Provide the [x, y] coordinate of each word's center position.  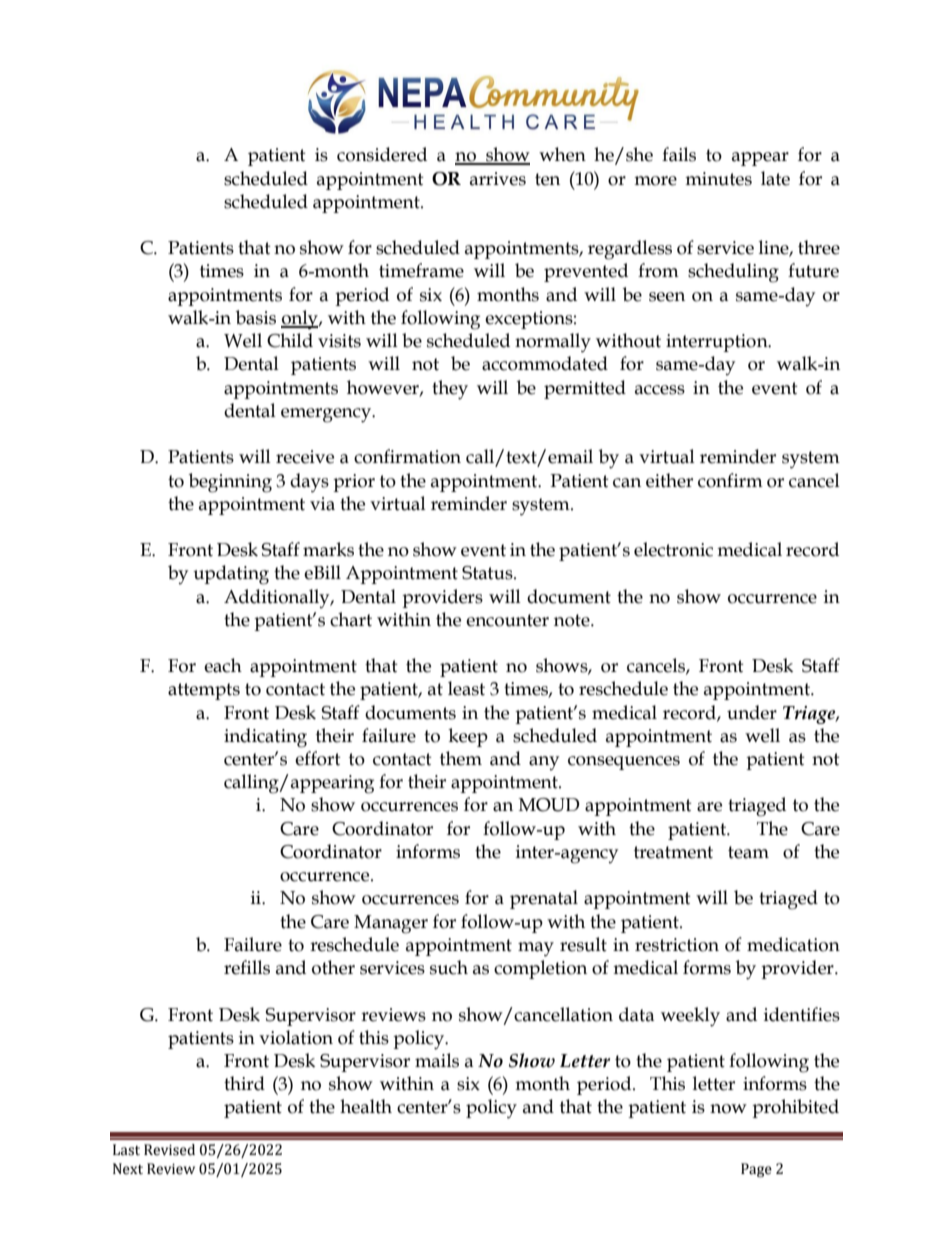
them [461, 758]
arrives [498, 179]
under [752, 712]
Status [488, 573]
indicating [265, 738]
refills [247, 967]
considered [382, 154]
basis [256, 317]
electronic [673, 549]
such [449, 967]
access [660, 390]
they [450, 390]
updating [231, 575]
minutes [718, 179]
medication [793, 944]
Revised [169, 1150]
